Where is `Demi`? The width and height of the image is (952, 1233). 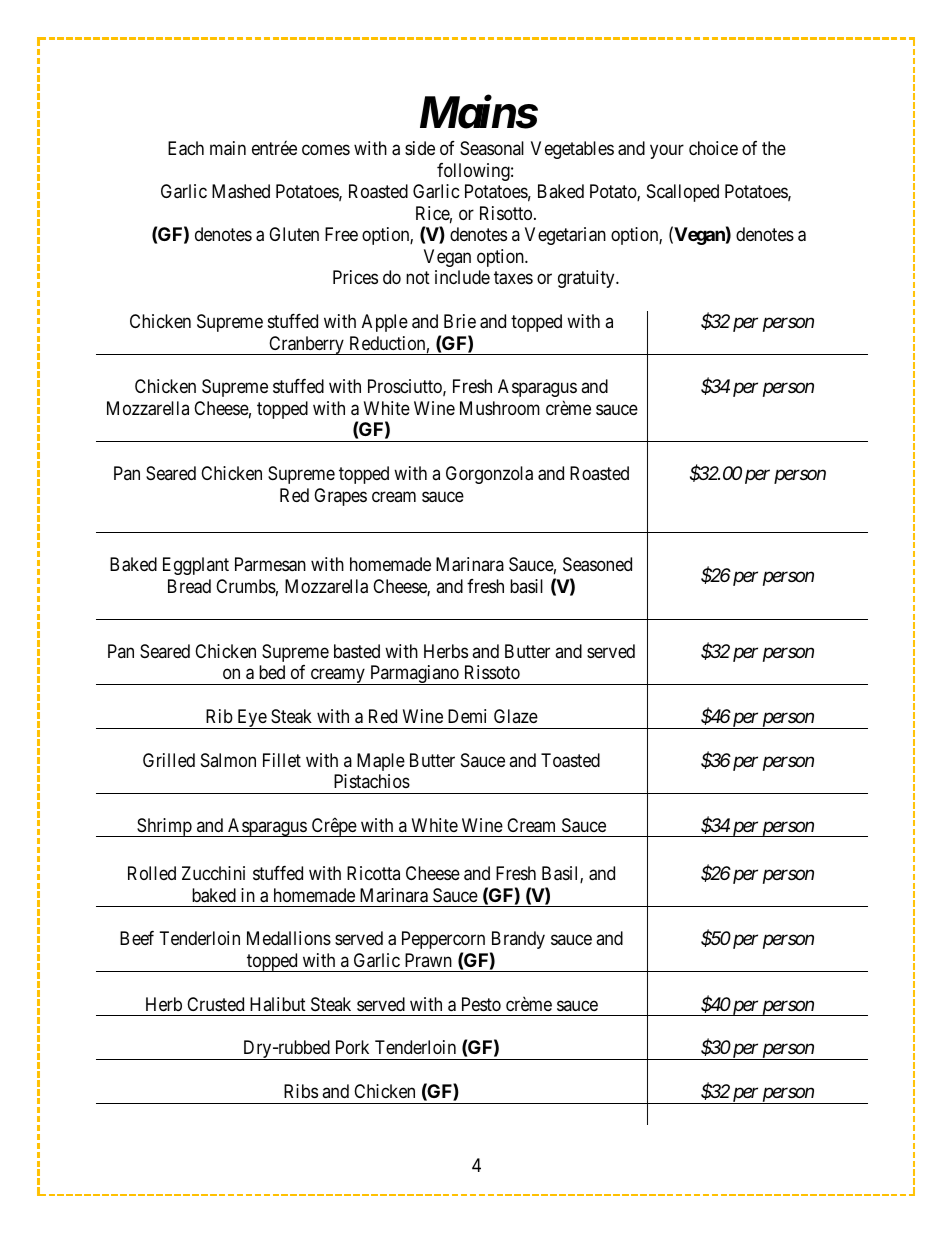
Demi is located at coordinates (467, 716).
